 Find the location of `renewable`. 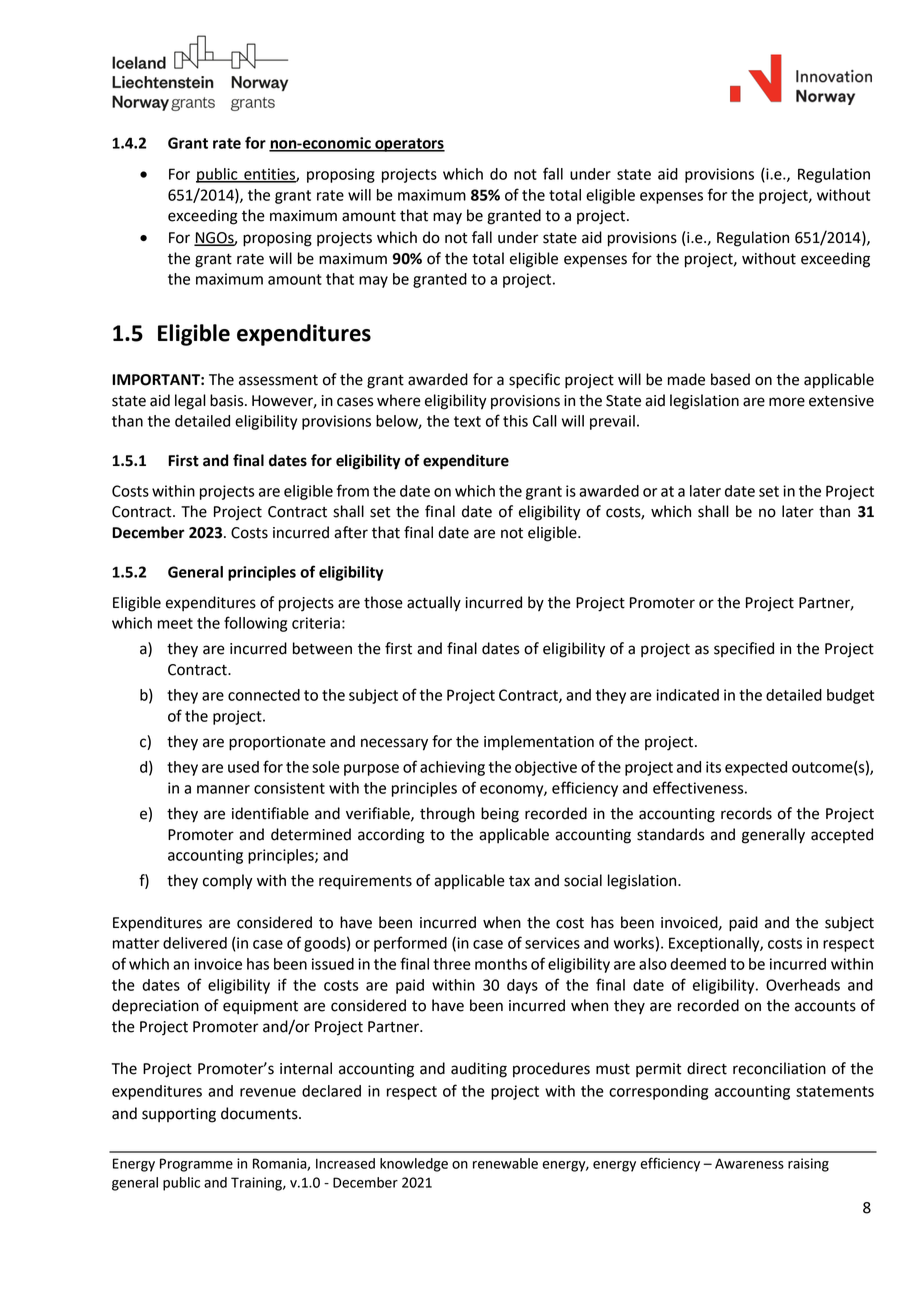

renewable is located at coordinates (505, 1163).
